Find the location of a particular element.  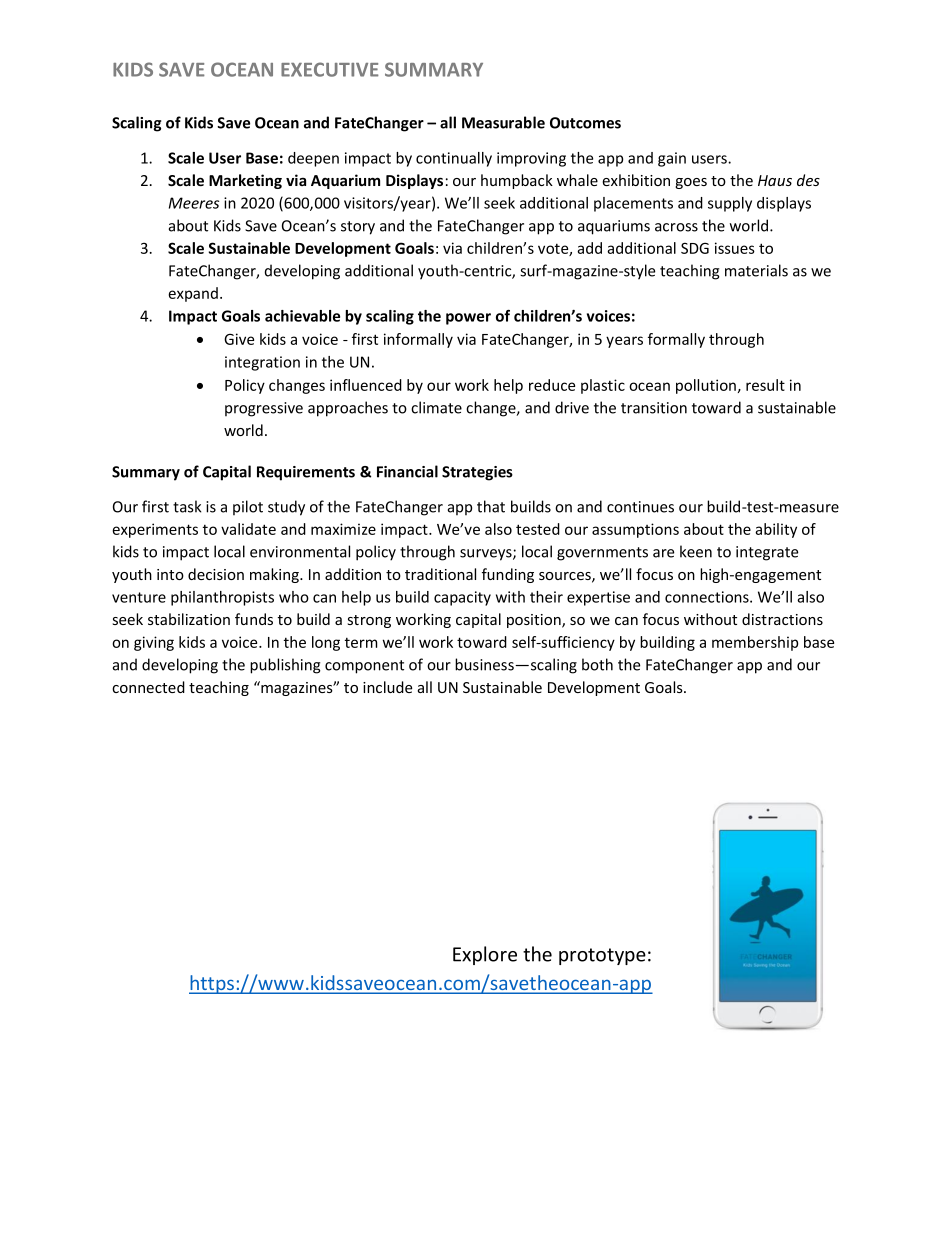

gain is located at coordinates (672, 159).
